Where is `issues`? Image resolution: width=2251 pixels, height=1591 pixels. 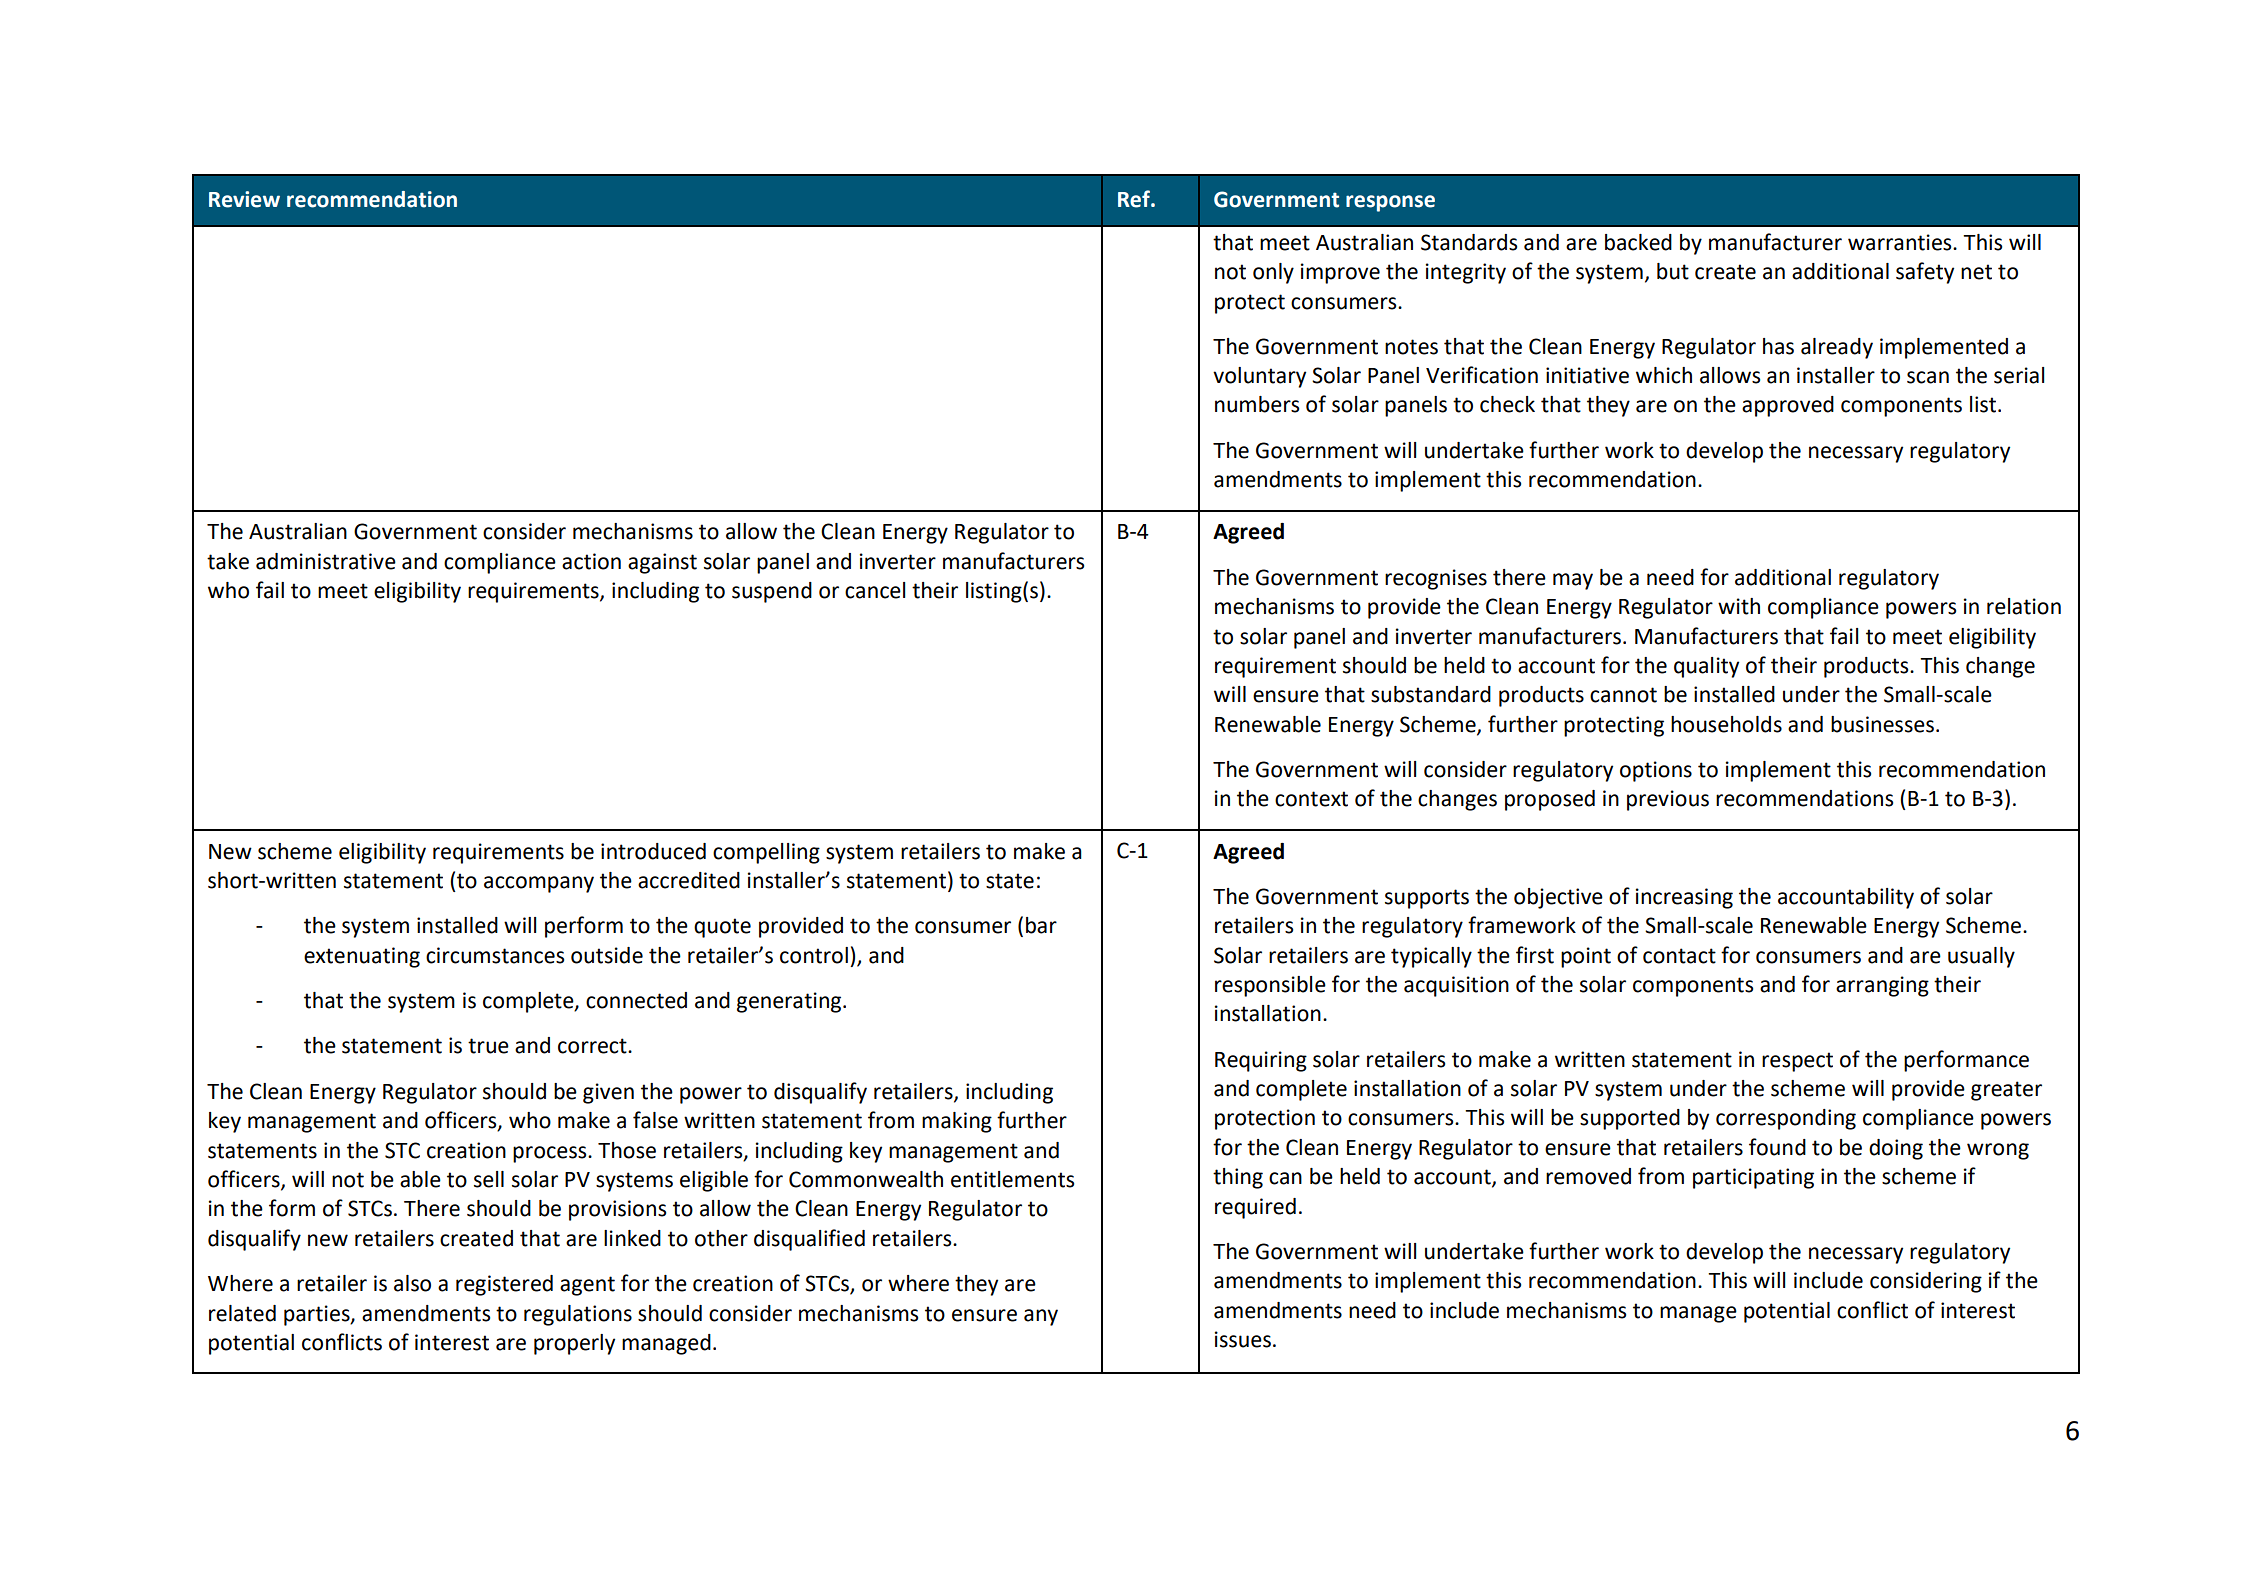 issues is located at coordinates (1243, 1339).
